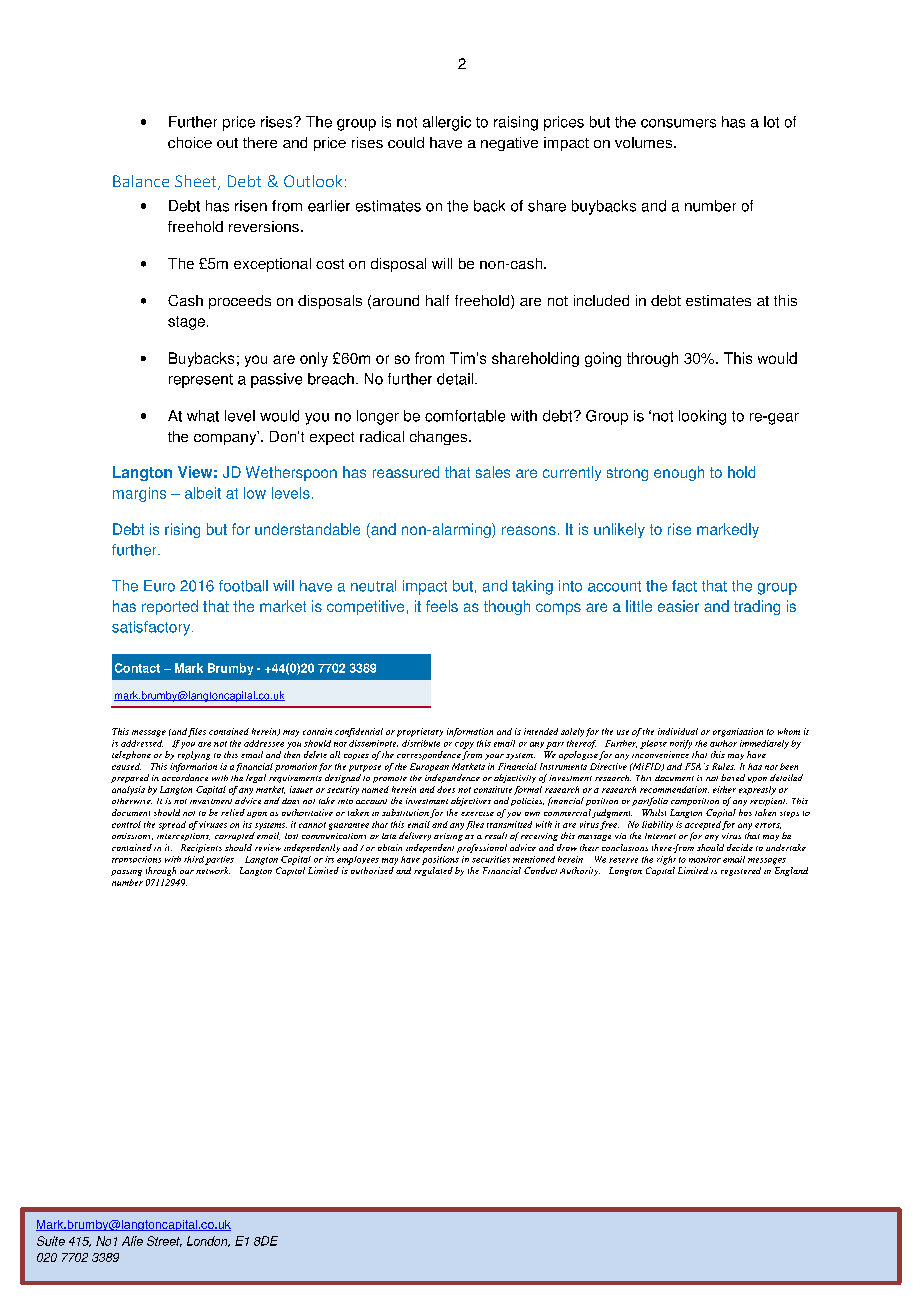 This document has height=1308, width=924. What do you see at coordinates (406, 142) in the document?
I see `could` at bounding box center [406, 142].
